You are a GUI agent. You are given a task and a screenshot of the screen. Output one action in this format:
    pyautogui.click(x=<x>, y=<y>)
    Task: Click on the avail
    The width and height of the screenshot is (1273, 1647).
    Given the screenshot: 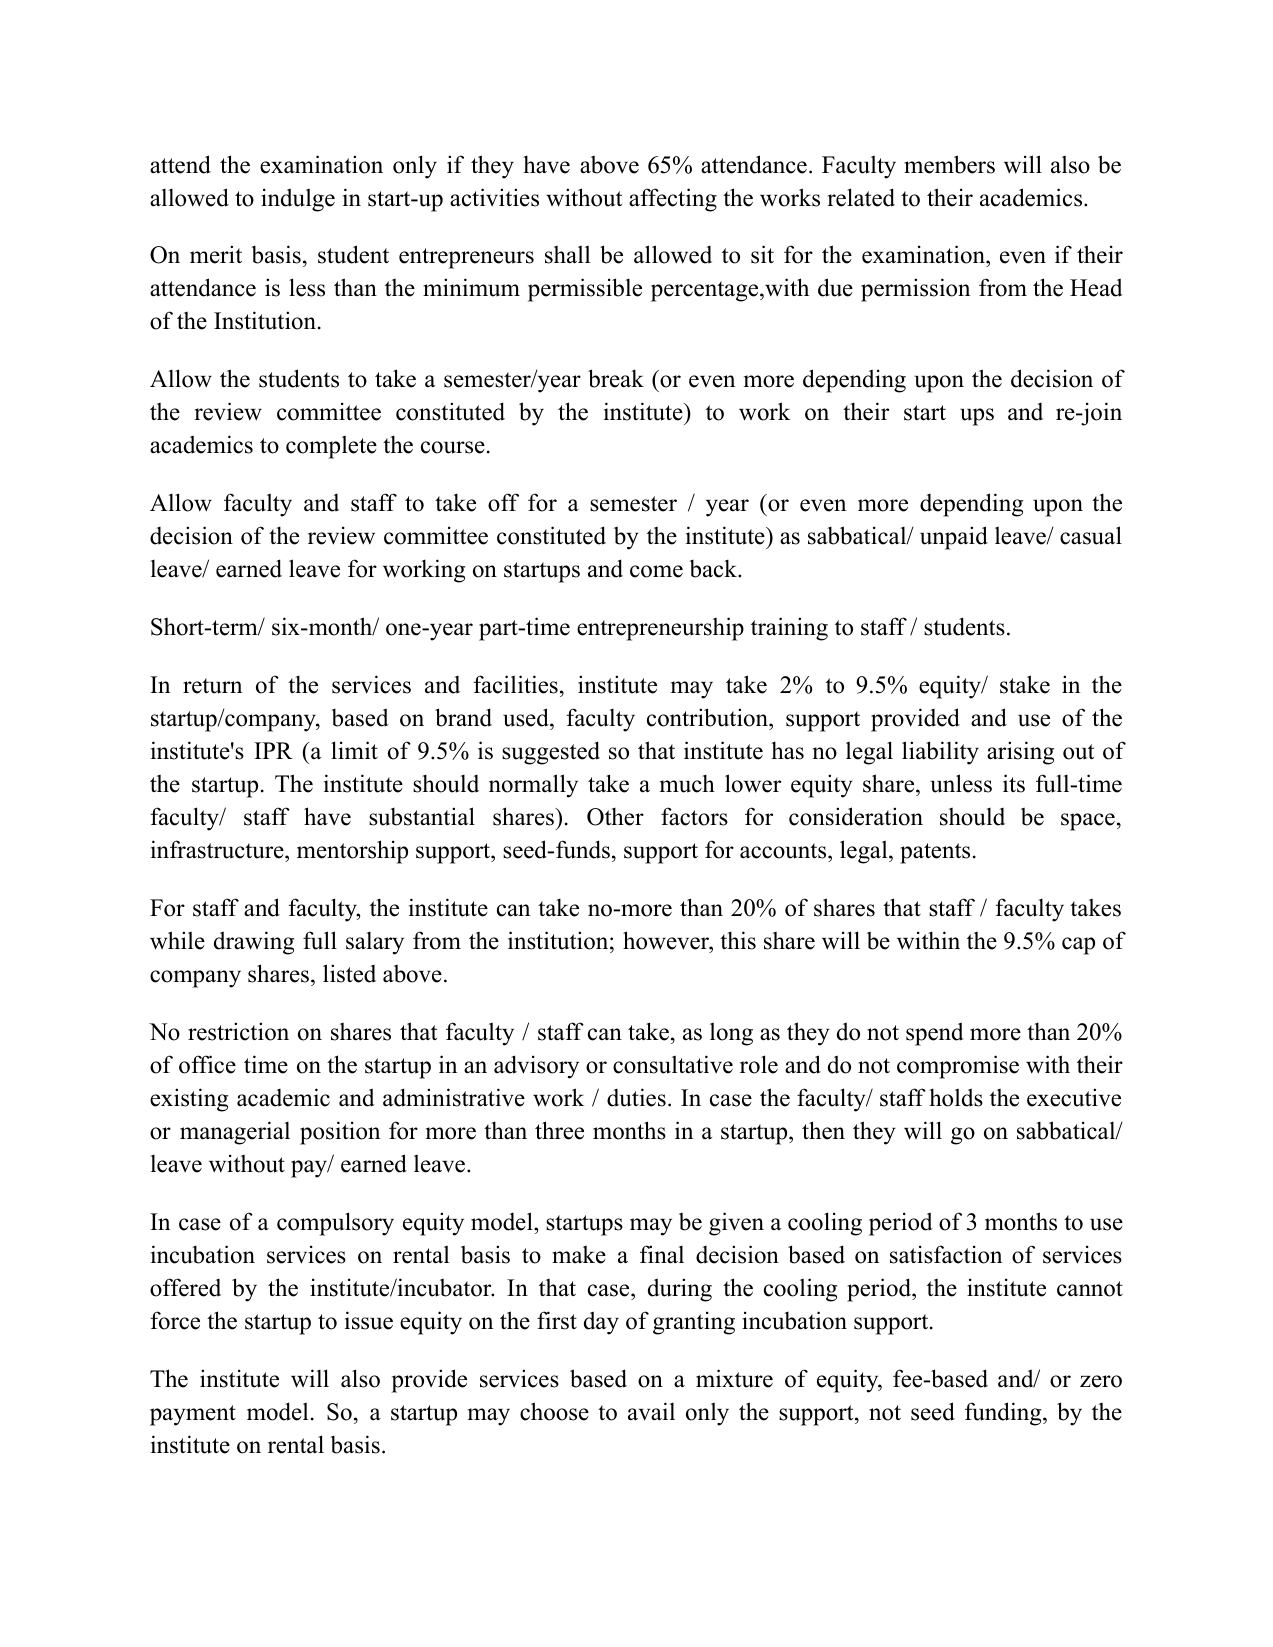 What is the action you would take?
    pyautogui.click(x=651, y=1411)
